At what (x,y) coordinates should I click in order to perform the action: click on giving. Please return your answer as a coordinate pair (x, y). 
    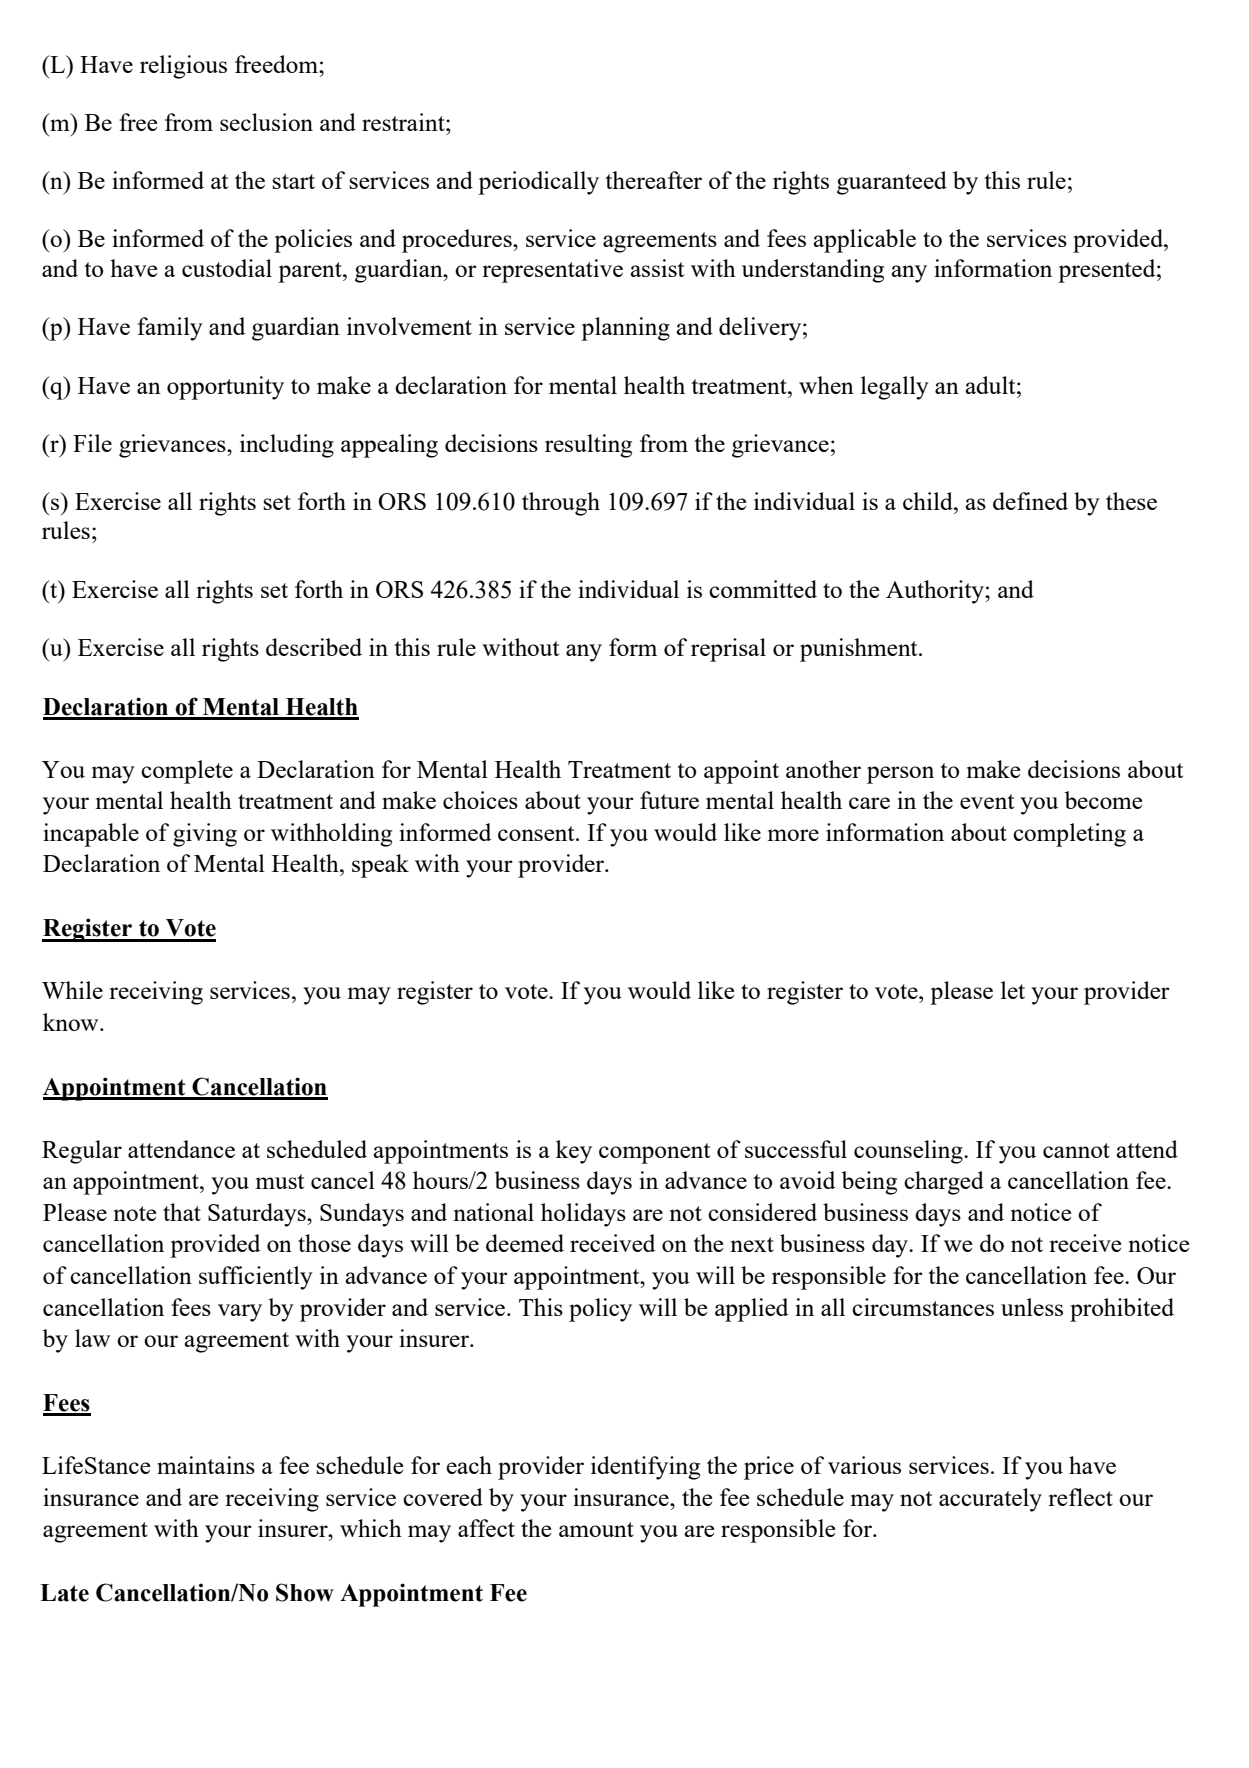
    Looking at the image, I should click on (205, 835).
